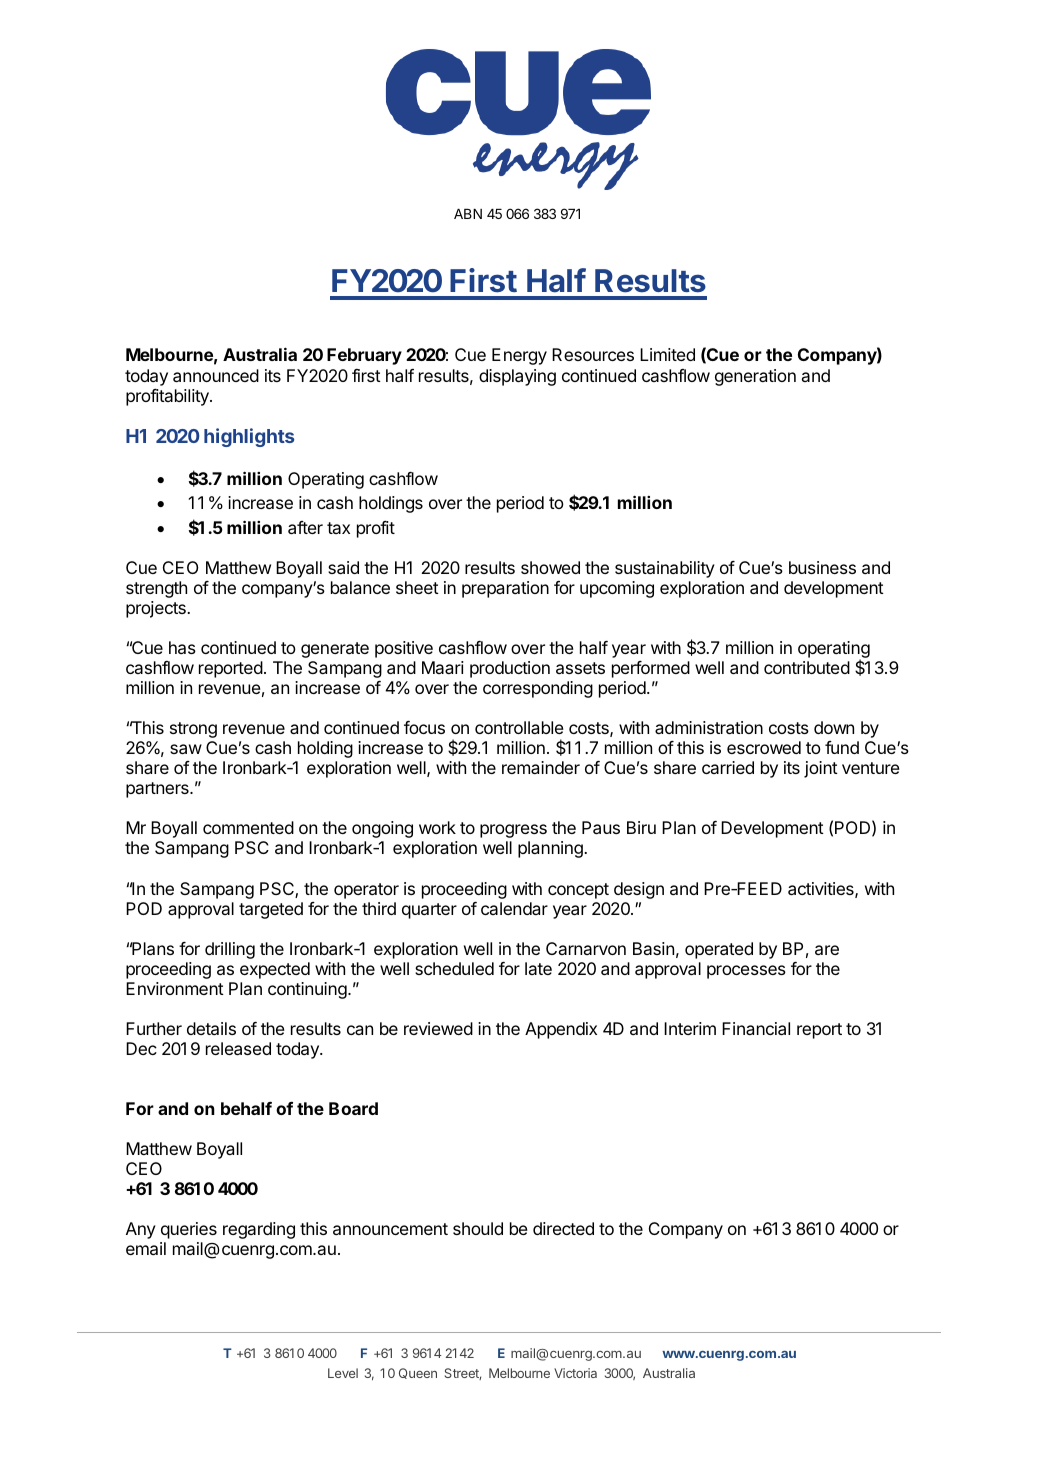  I want to click on ABN, so click(468, 214).
